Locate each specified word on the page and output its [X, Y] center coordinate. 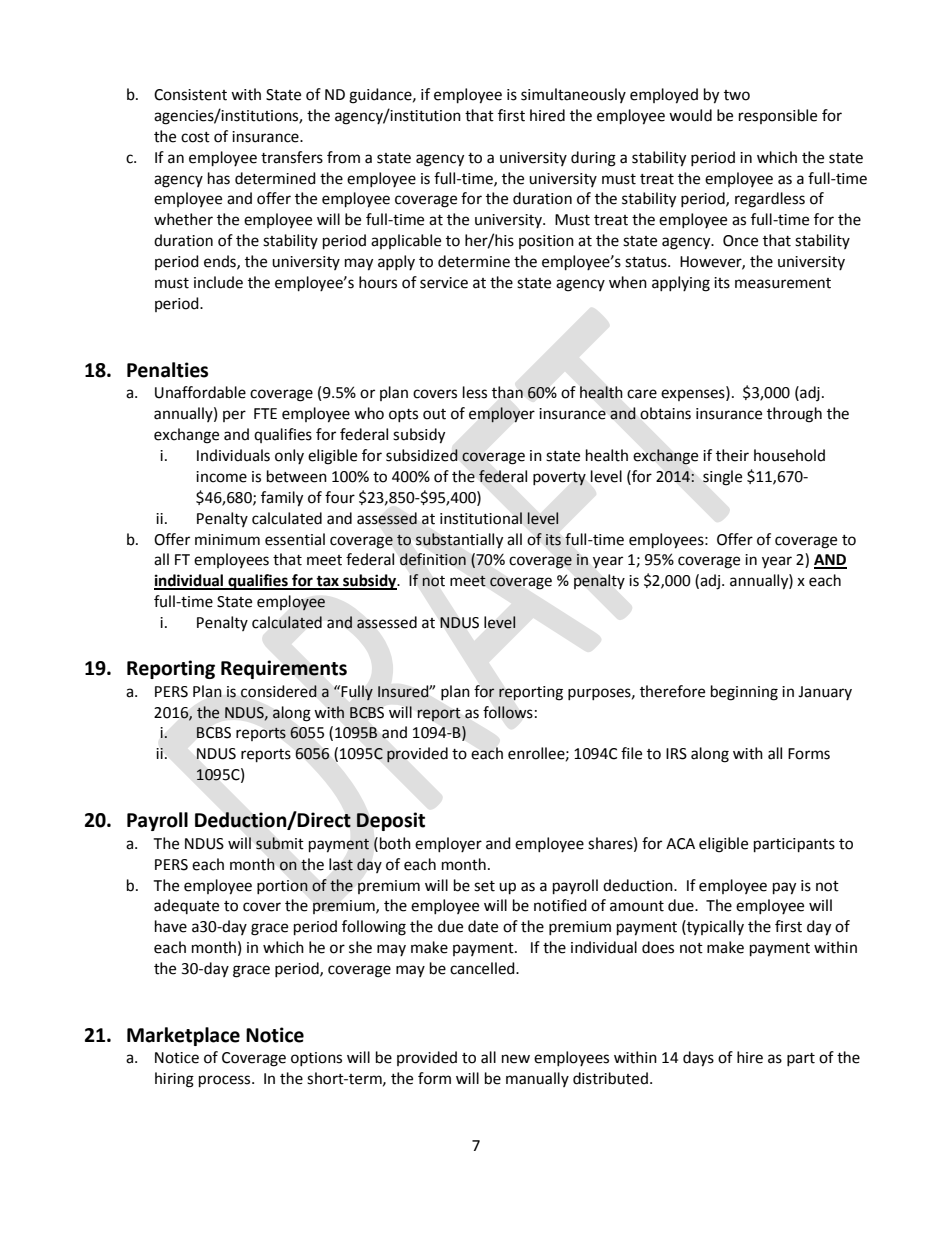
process [226, 1081]
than [507, 392]
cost [195, 137]
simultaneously [573, 95]
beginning [744, 693]
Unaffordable [200, 392]
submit [280, 843]
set [484, 886]
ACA [680, 844]
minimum [227, 540]
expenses [694, 395]
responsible [778, 116]
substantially [459, 541]
